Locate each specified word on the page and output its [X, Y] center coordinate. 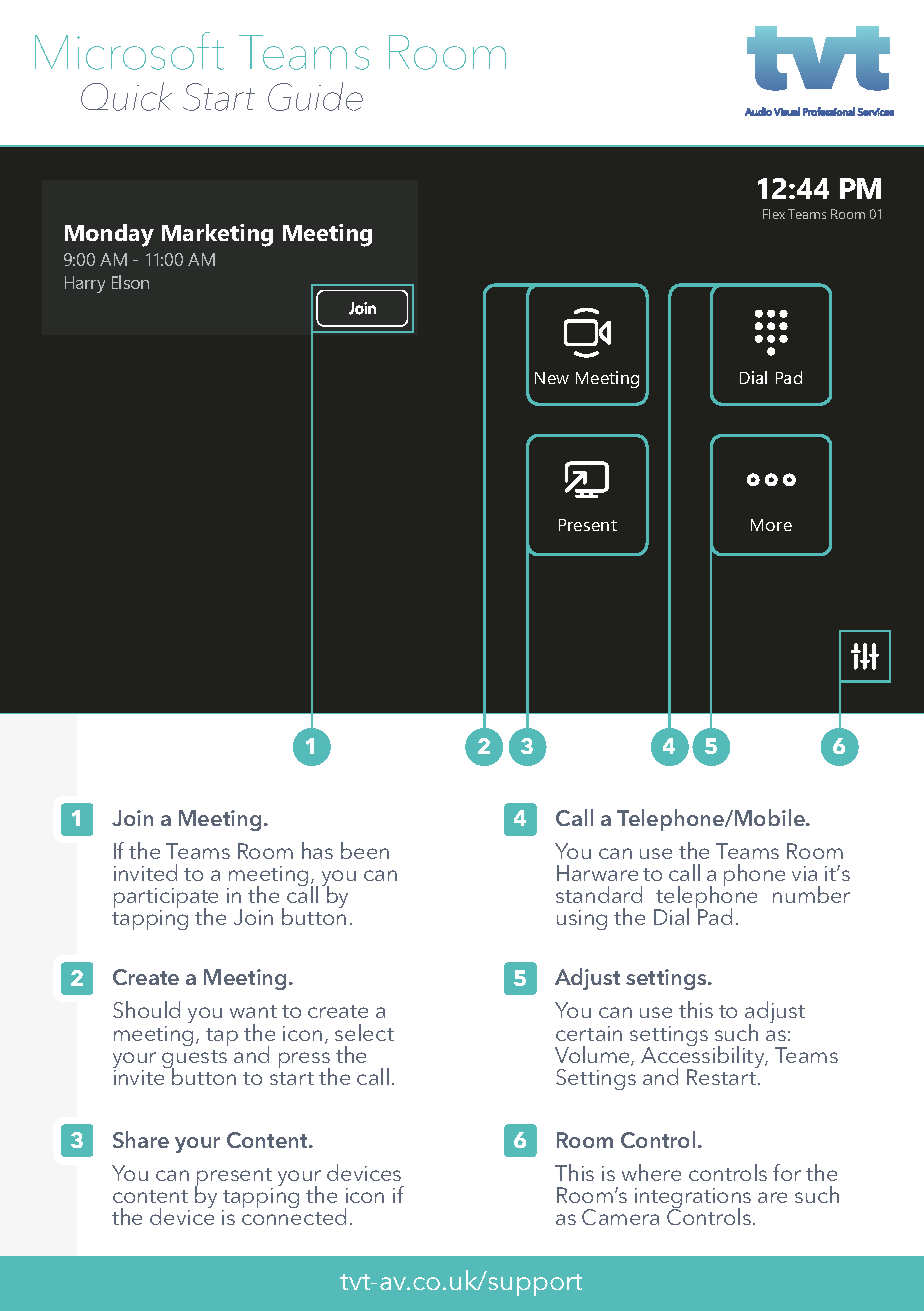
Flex [774, 214]
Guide [315, 96]
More [771, 525]
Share [141, 1139]
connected [294, 1215]
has [317, 850]
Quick [126, 96]
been [365, 850]
